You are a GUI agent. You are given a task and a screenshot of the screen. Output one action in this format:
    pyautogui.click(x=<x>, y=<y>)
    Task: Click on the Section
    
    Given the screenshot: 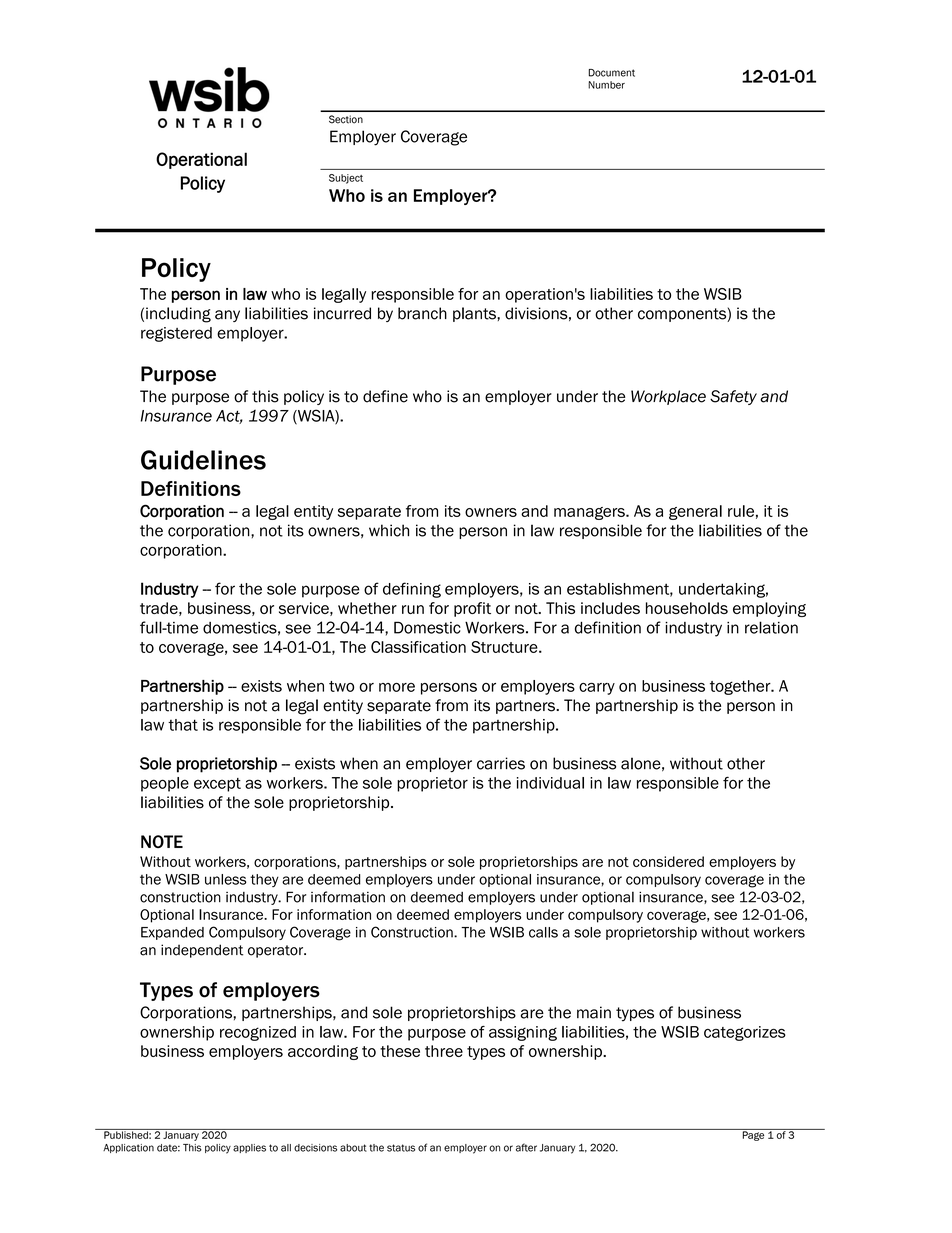 What is the action you would take?
    pyautogui.click(x=346, y=119)
